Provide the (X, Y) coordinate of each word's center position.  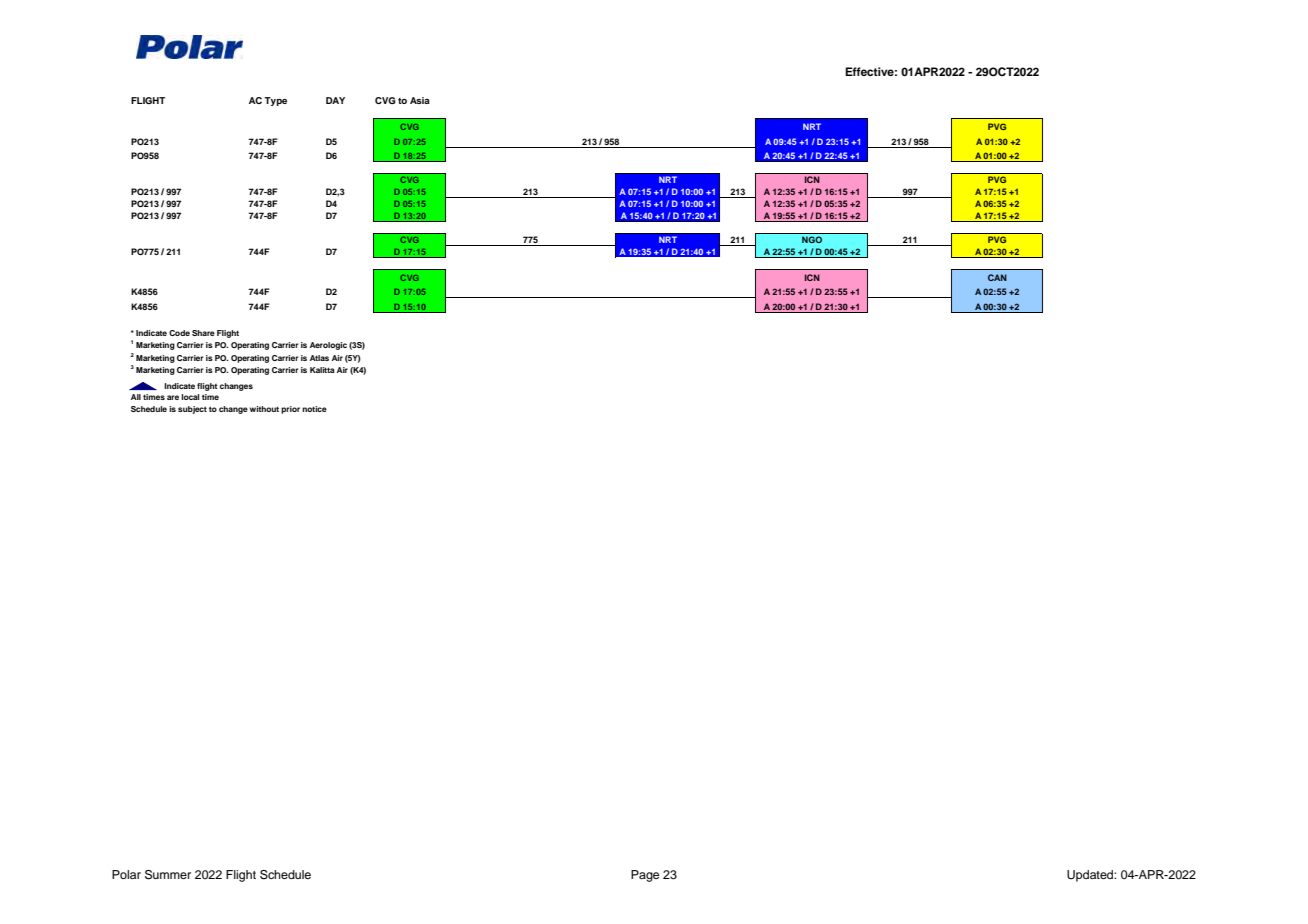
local (190, 397)
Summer (168, 875)
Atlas (319, 358)
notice (314, 409)
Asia (420, 100)
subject (192, 410)
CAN (997, 277)
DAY (335, 100)
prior (290, 410)
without (264, 409)
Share (203, 333)
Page (645, 876)
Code (179, 333)
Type (275, 101)
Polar (126, 874)
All (136, 397)
